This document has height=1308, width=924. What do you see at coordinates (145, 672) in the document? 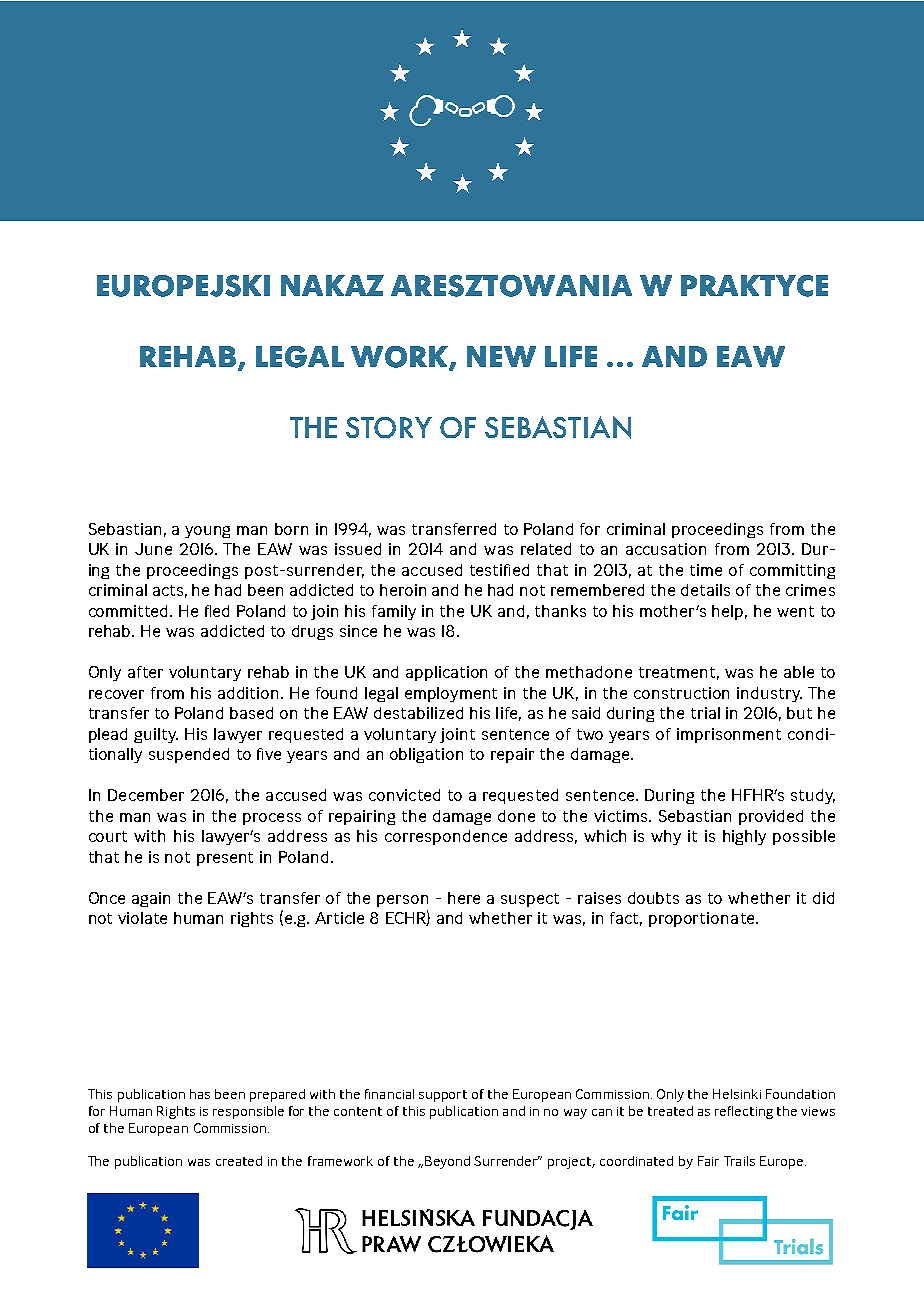
I see `after` at bounding box center [145, 672].
